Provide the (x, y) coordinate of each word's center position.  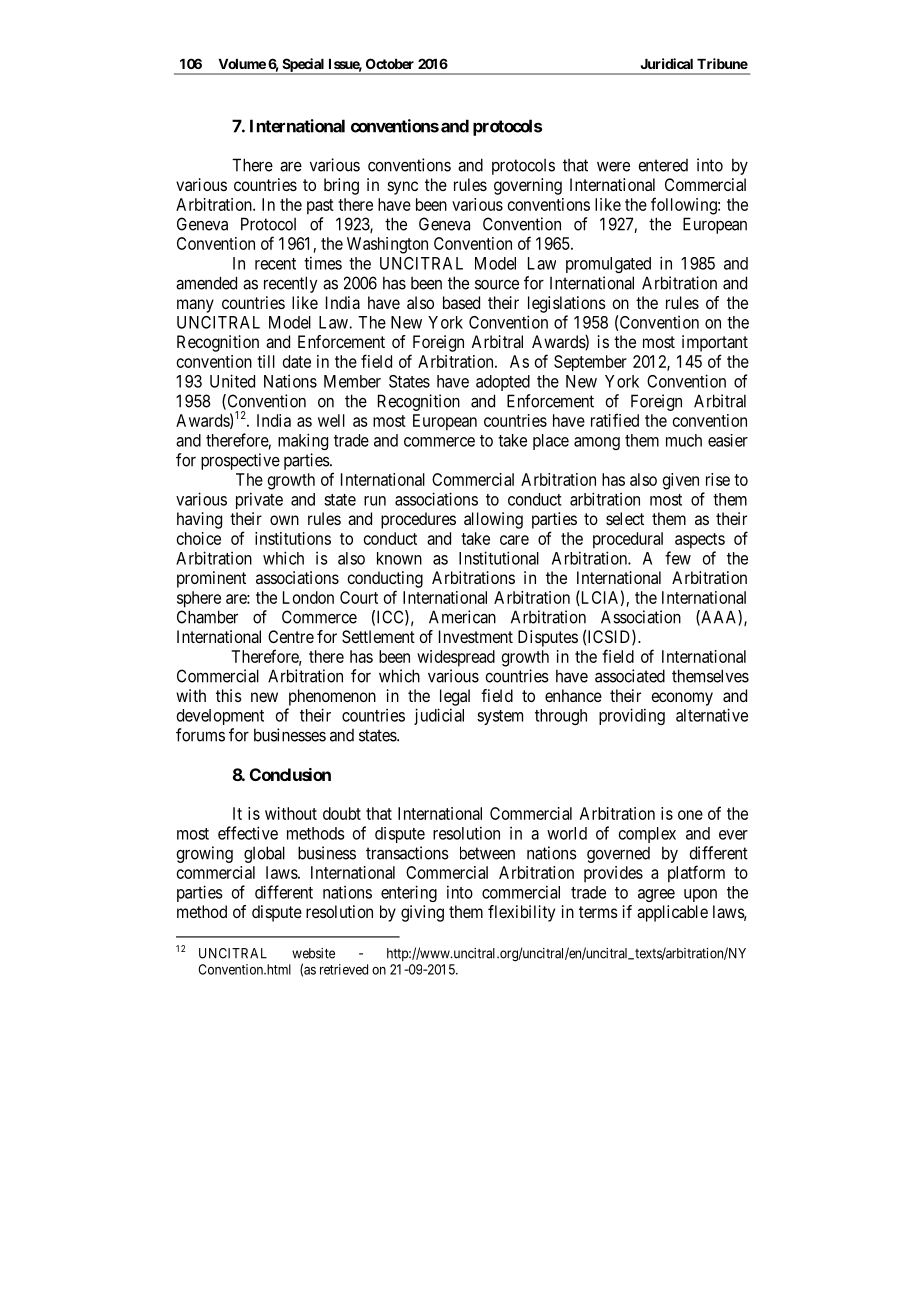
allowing (493, 520)
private (259, 500)
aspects (700, 541)
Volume (242, 64)
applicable (672, 913)
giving (422, 913)
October (390, 63)
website (313, 953)
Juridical (667, 63)
